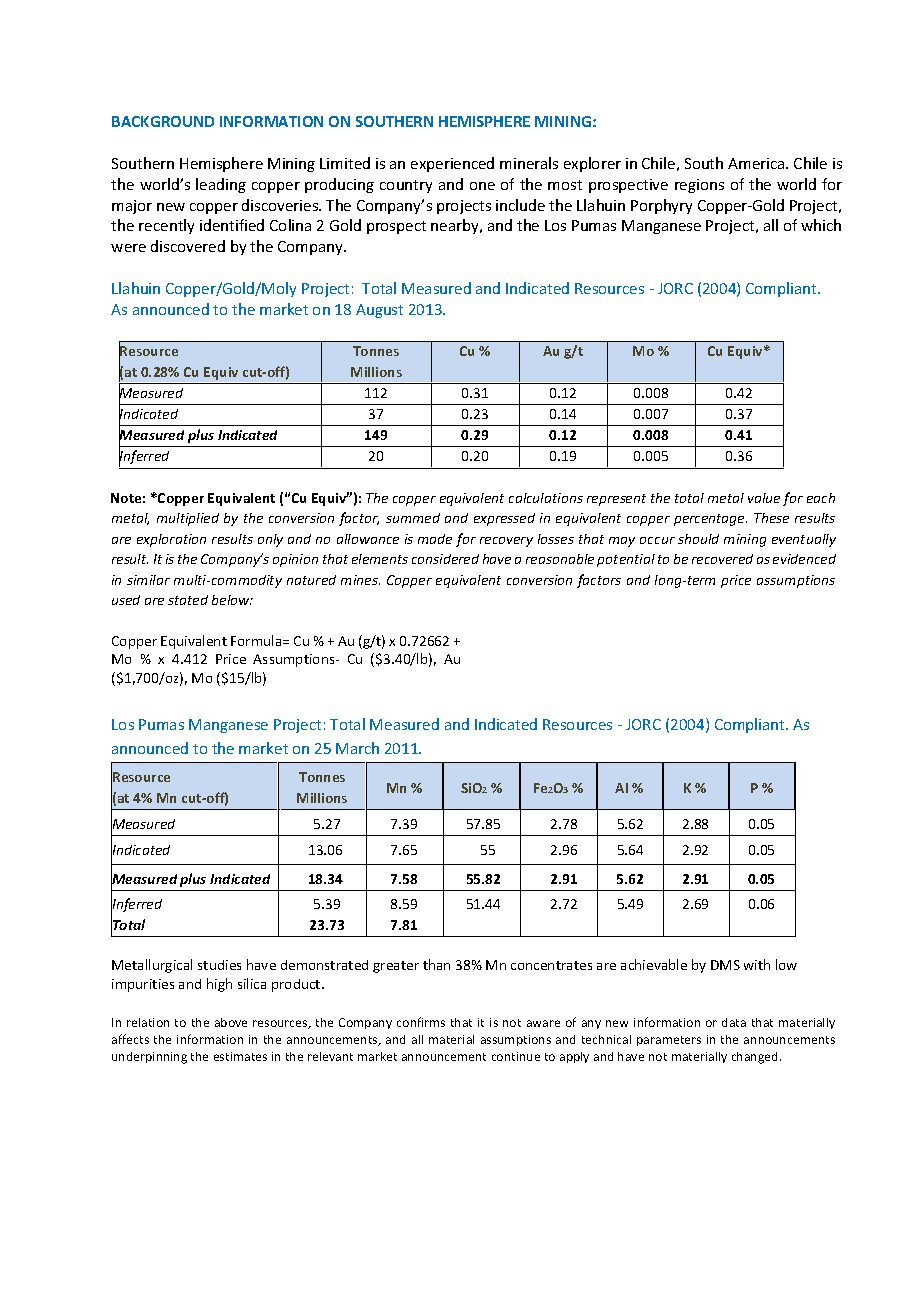 The image size is (924, 1307). I want to click on value, so click(764, 498).
